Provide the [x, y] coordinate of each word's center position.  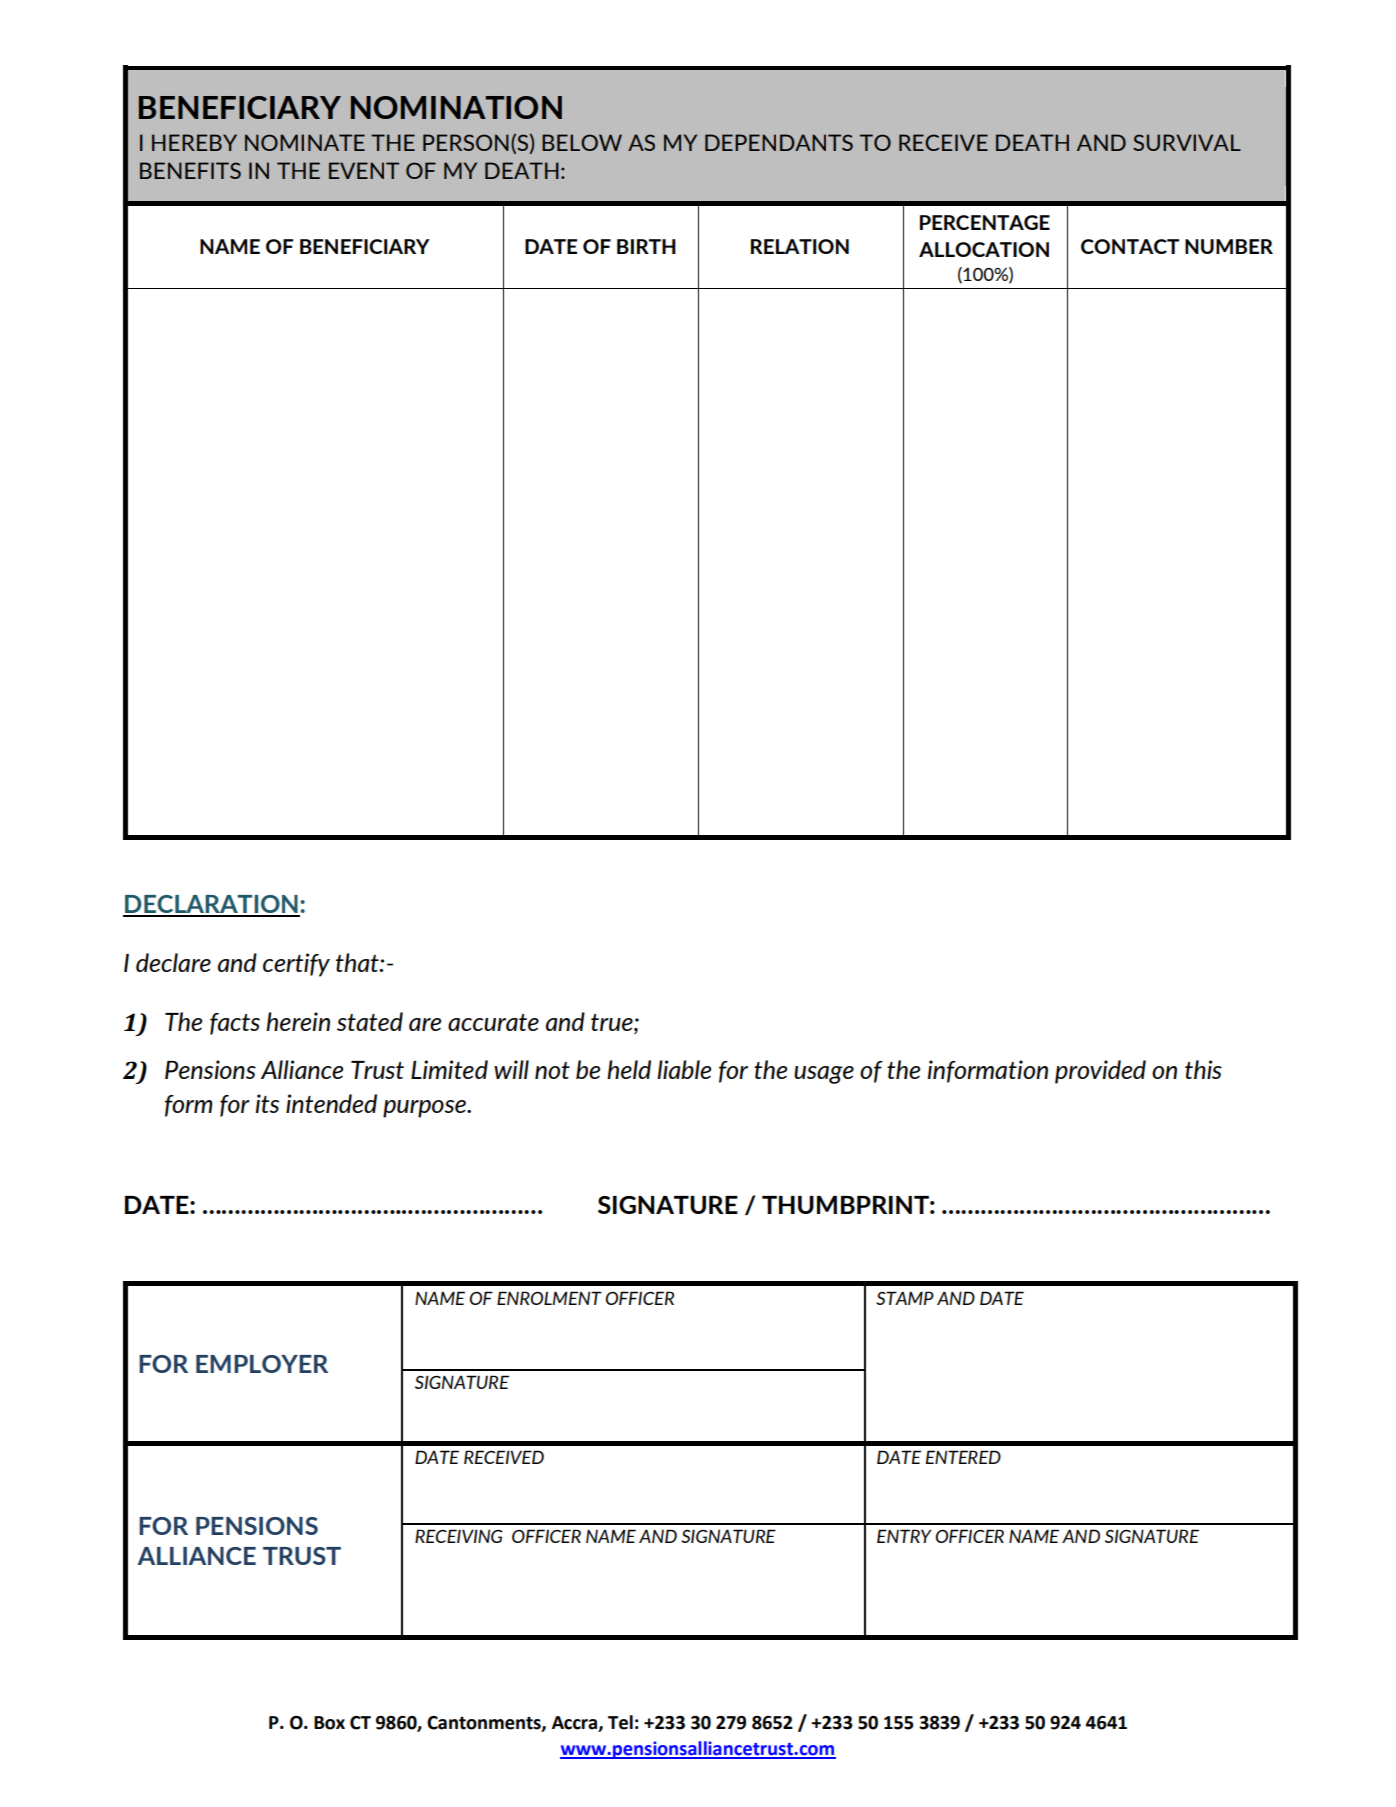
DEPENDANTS [779, 142]
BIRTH [646, 246]
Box [329, 1723]
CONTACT [1130, 246]
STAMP [905, 1298]
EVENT [364, 170]
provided [1100, 1072]
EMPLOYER [262, 1364]
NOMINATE [305, 142]
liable [684, 1069]
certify [296, 965]
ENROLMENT [549, 1298]
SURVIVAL [1187, 142]
